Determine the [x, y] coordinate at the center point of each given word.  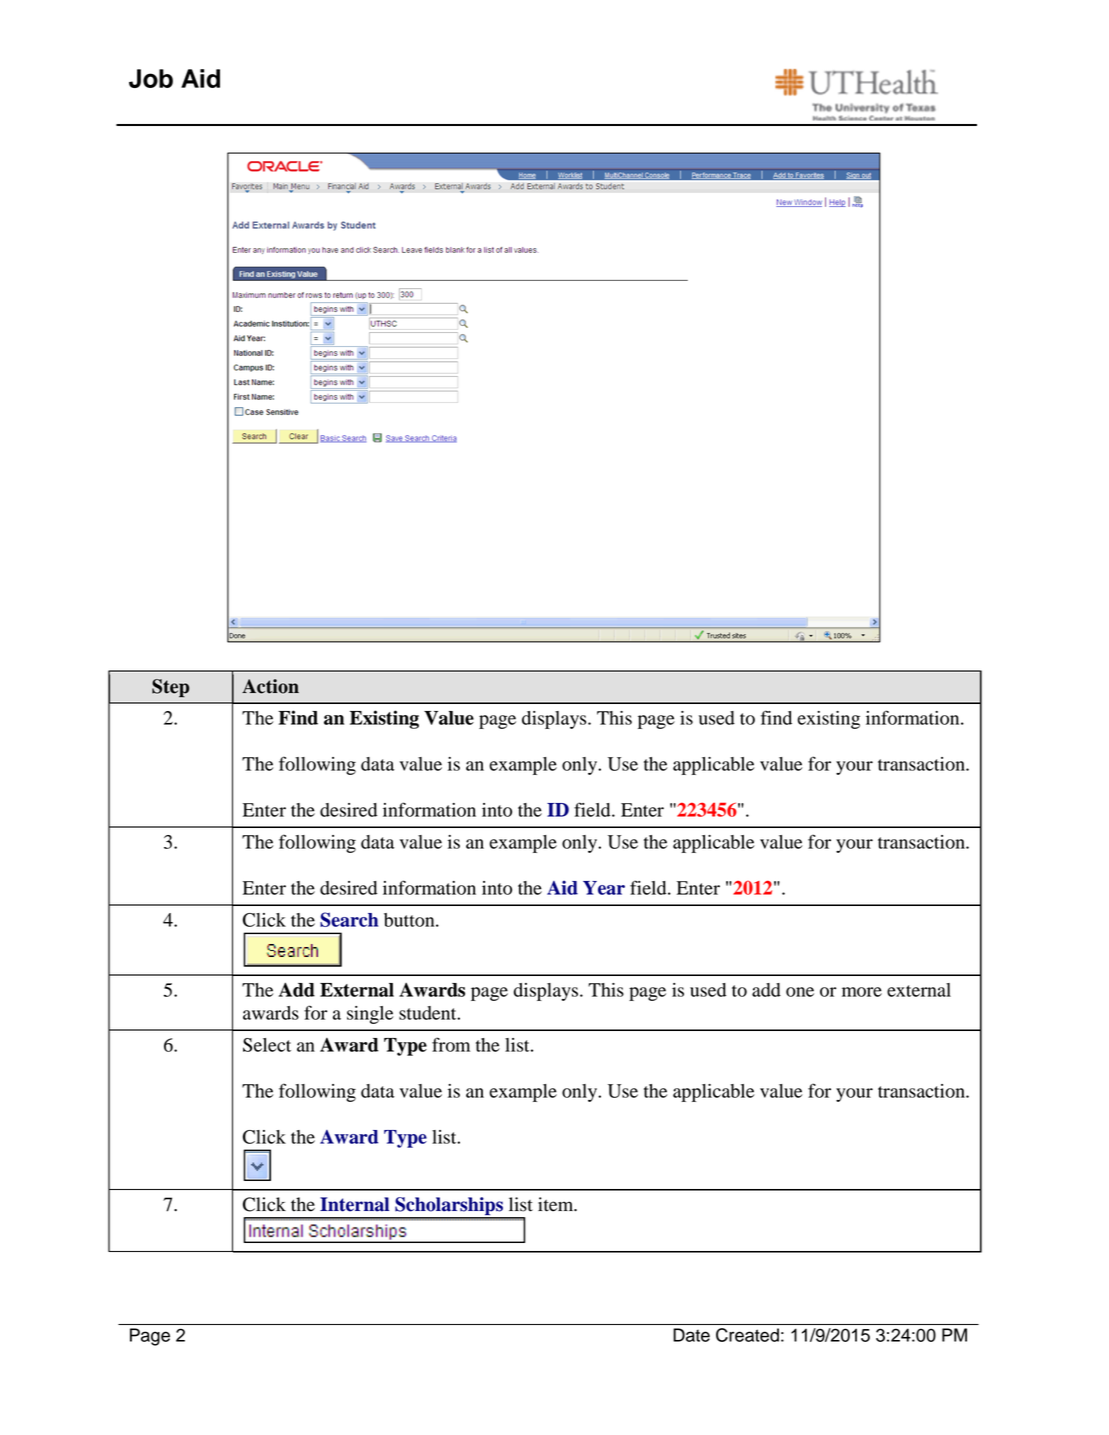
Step [170, 688]
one [800, 992]
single [370, 1015]
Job [151, 78]
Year [604, 888]
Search [349, 919]
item [557, 1204]
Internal [354, 1204]
